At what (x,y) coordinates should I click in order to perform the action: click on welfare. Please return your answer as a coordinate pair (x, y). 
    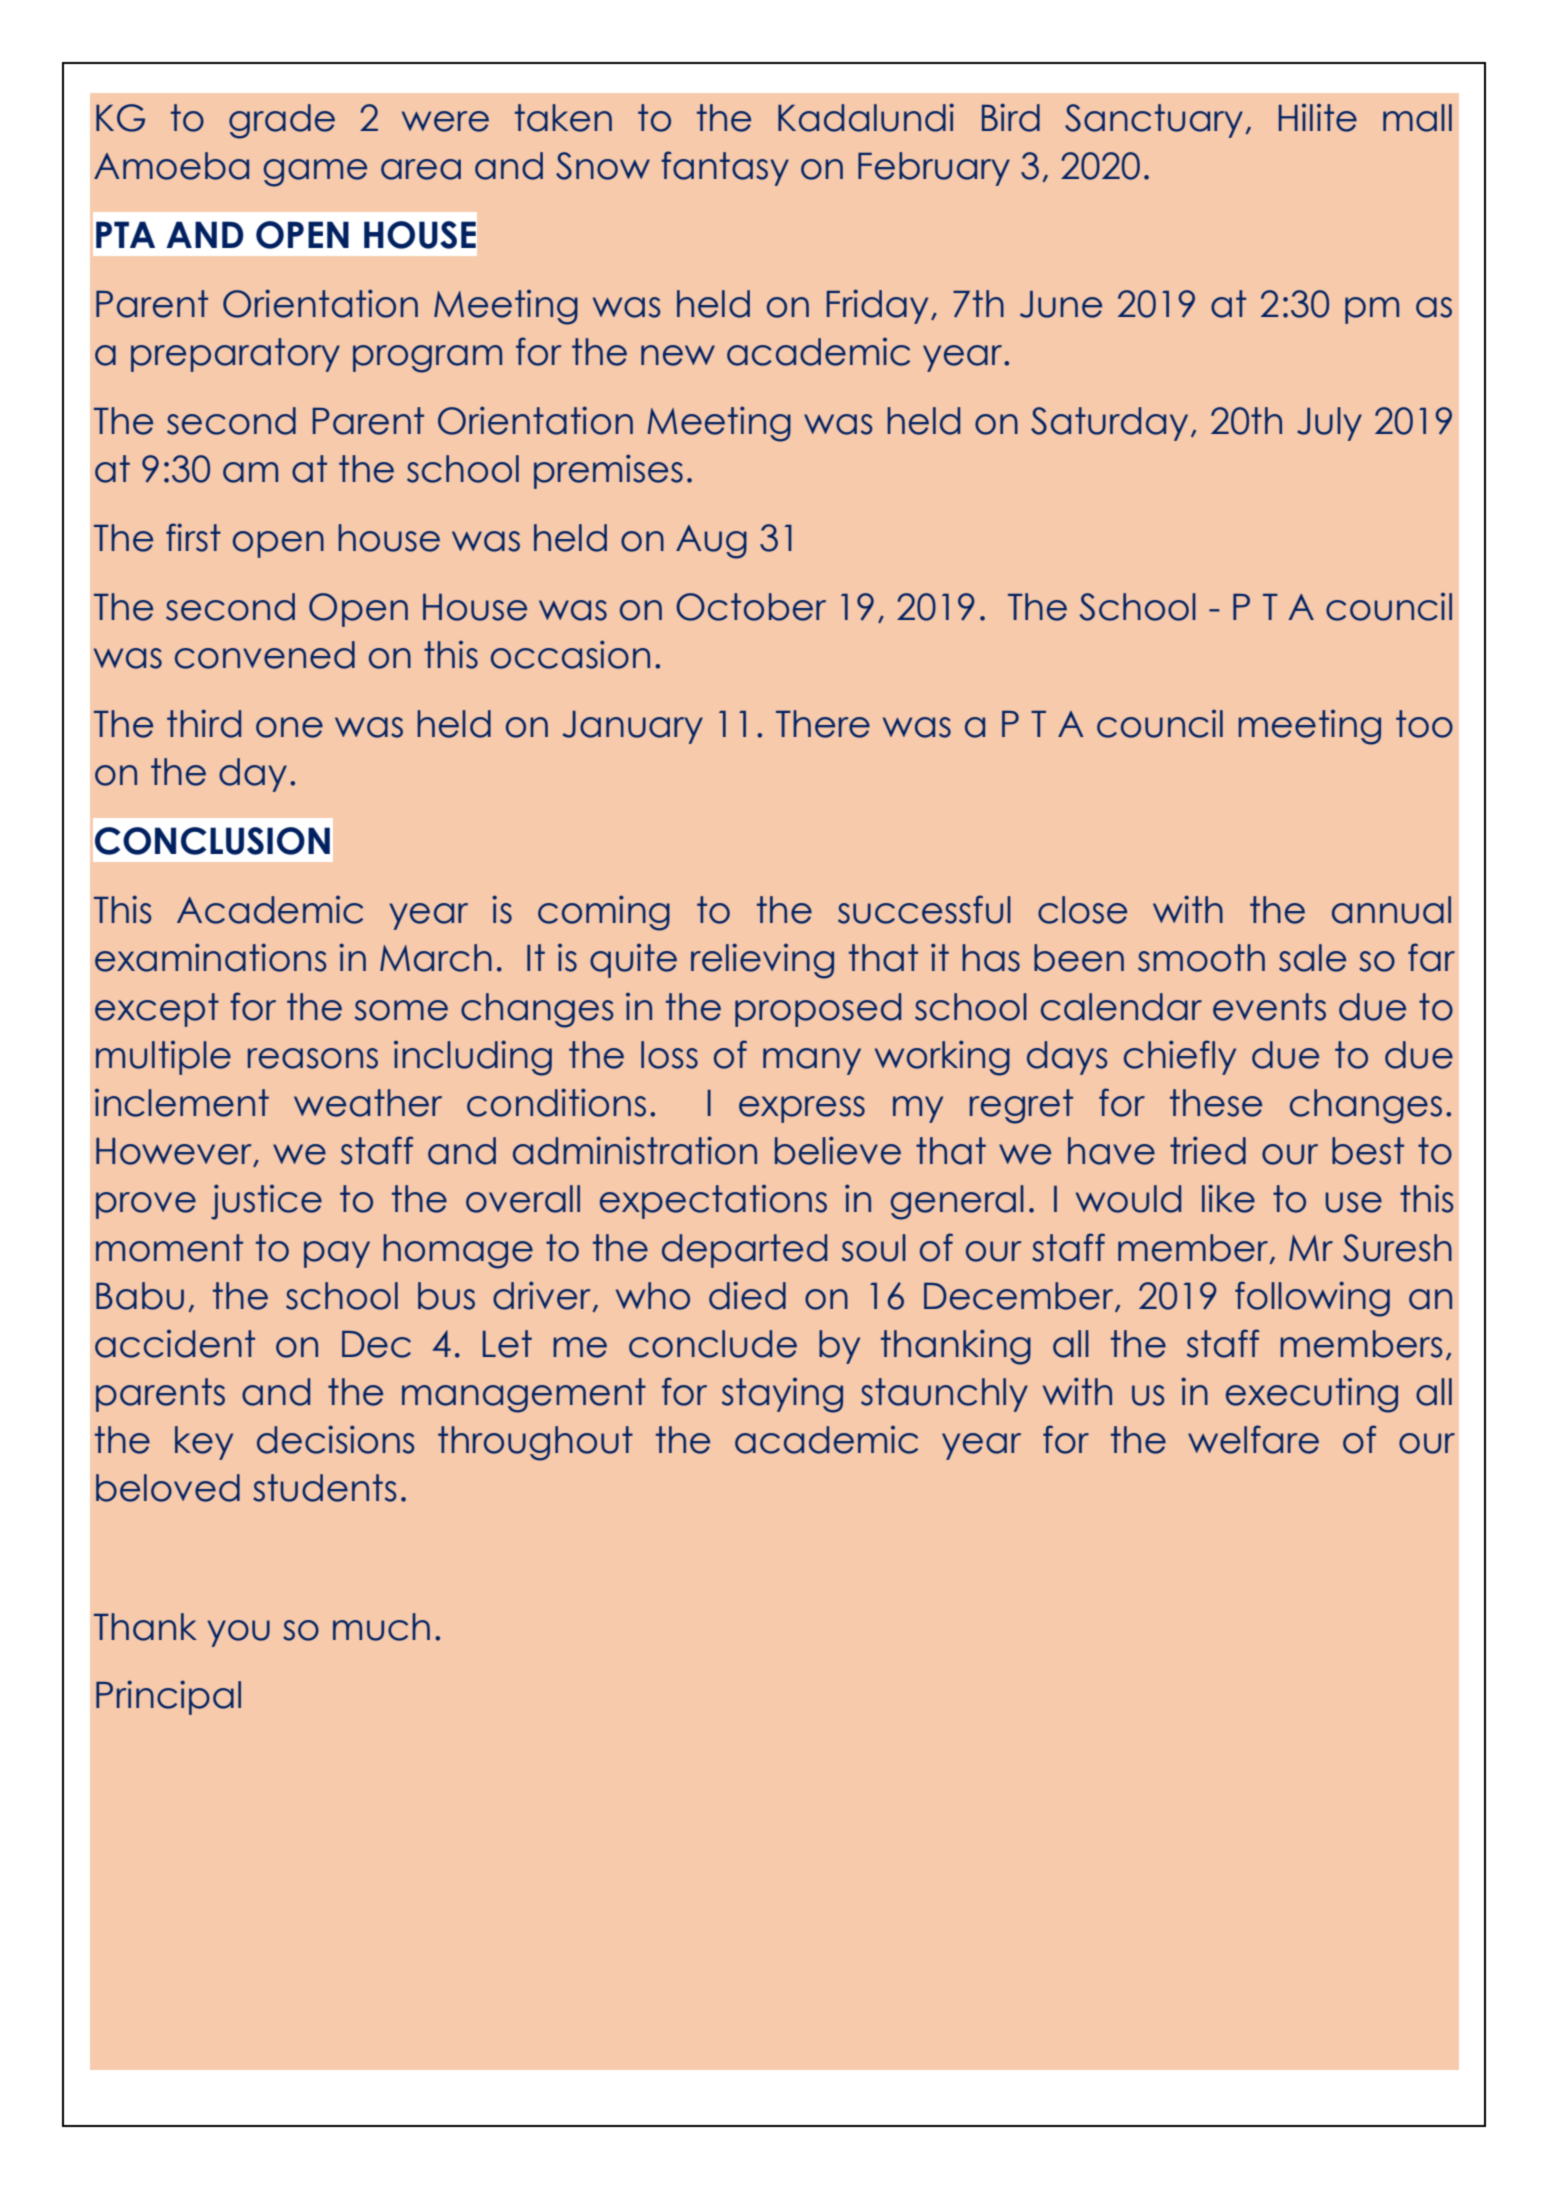
    Looking at the image, I should click on (1253, 1439).
